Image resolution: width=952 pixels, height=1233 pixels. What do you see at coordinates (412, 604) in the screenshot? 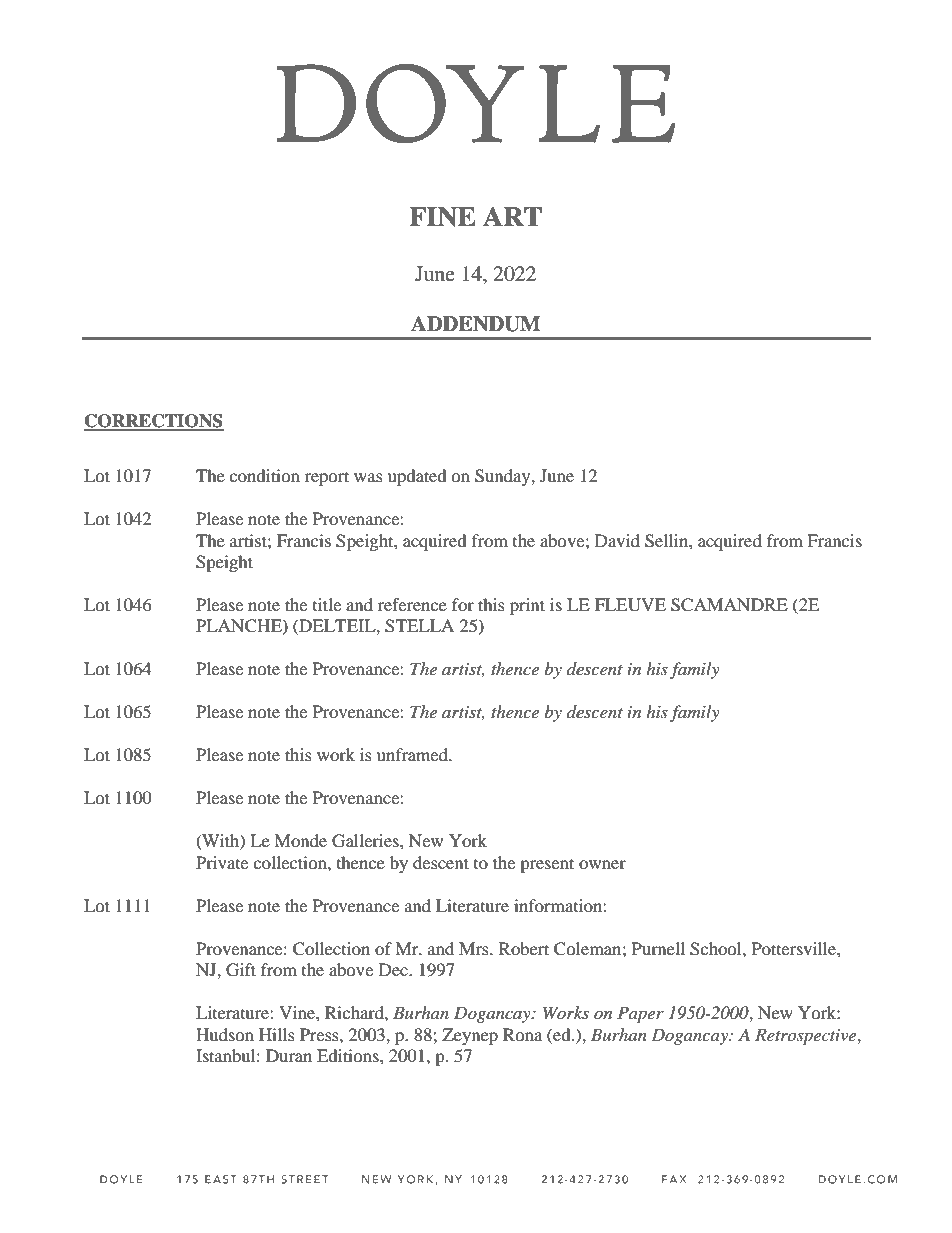
I see `reference` at bounding box center [412, 604].
